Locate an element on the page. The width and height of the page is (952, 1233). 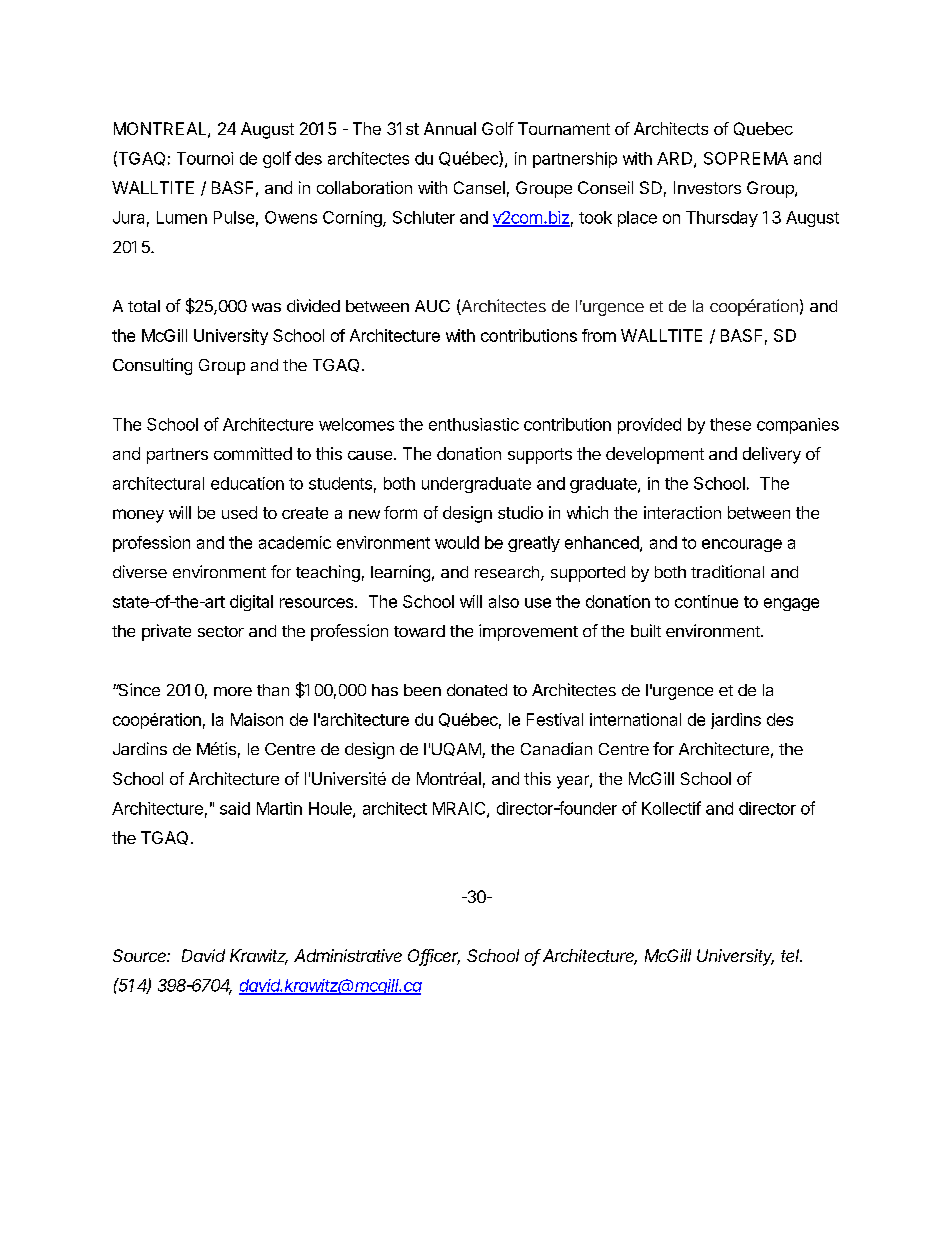
committed is located at coordinates (253, 453).
